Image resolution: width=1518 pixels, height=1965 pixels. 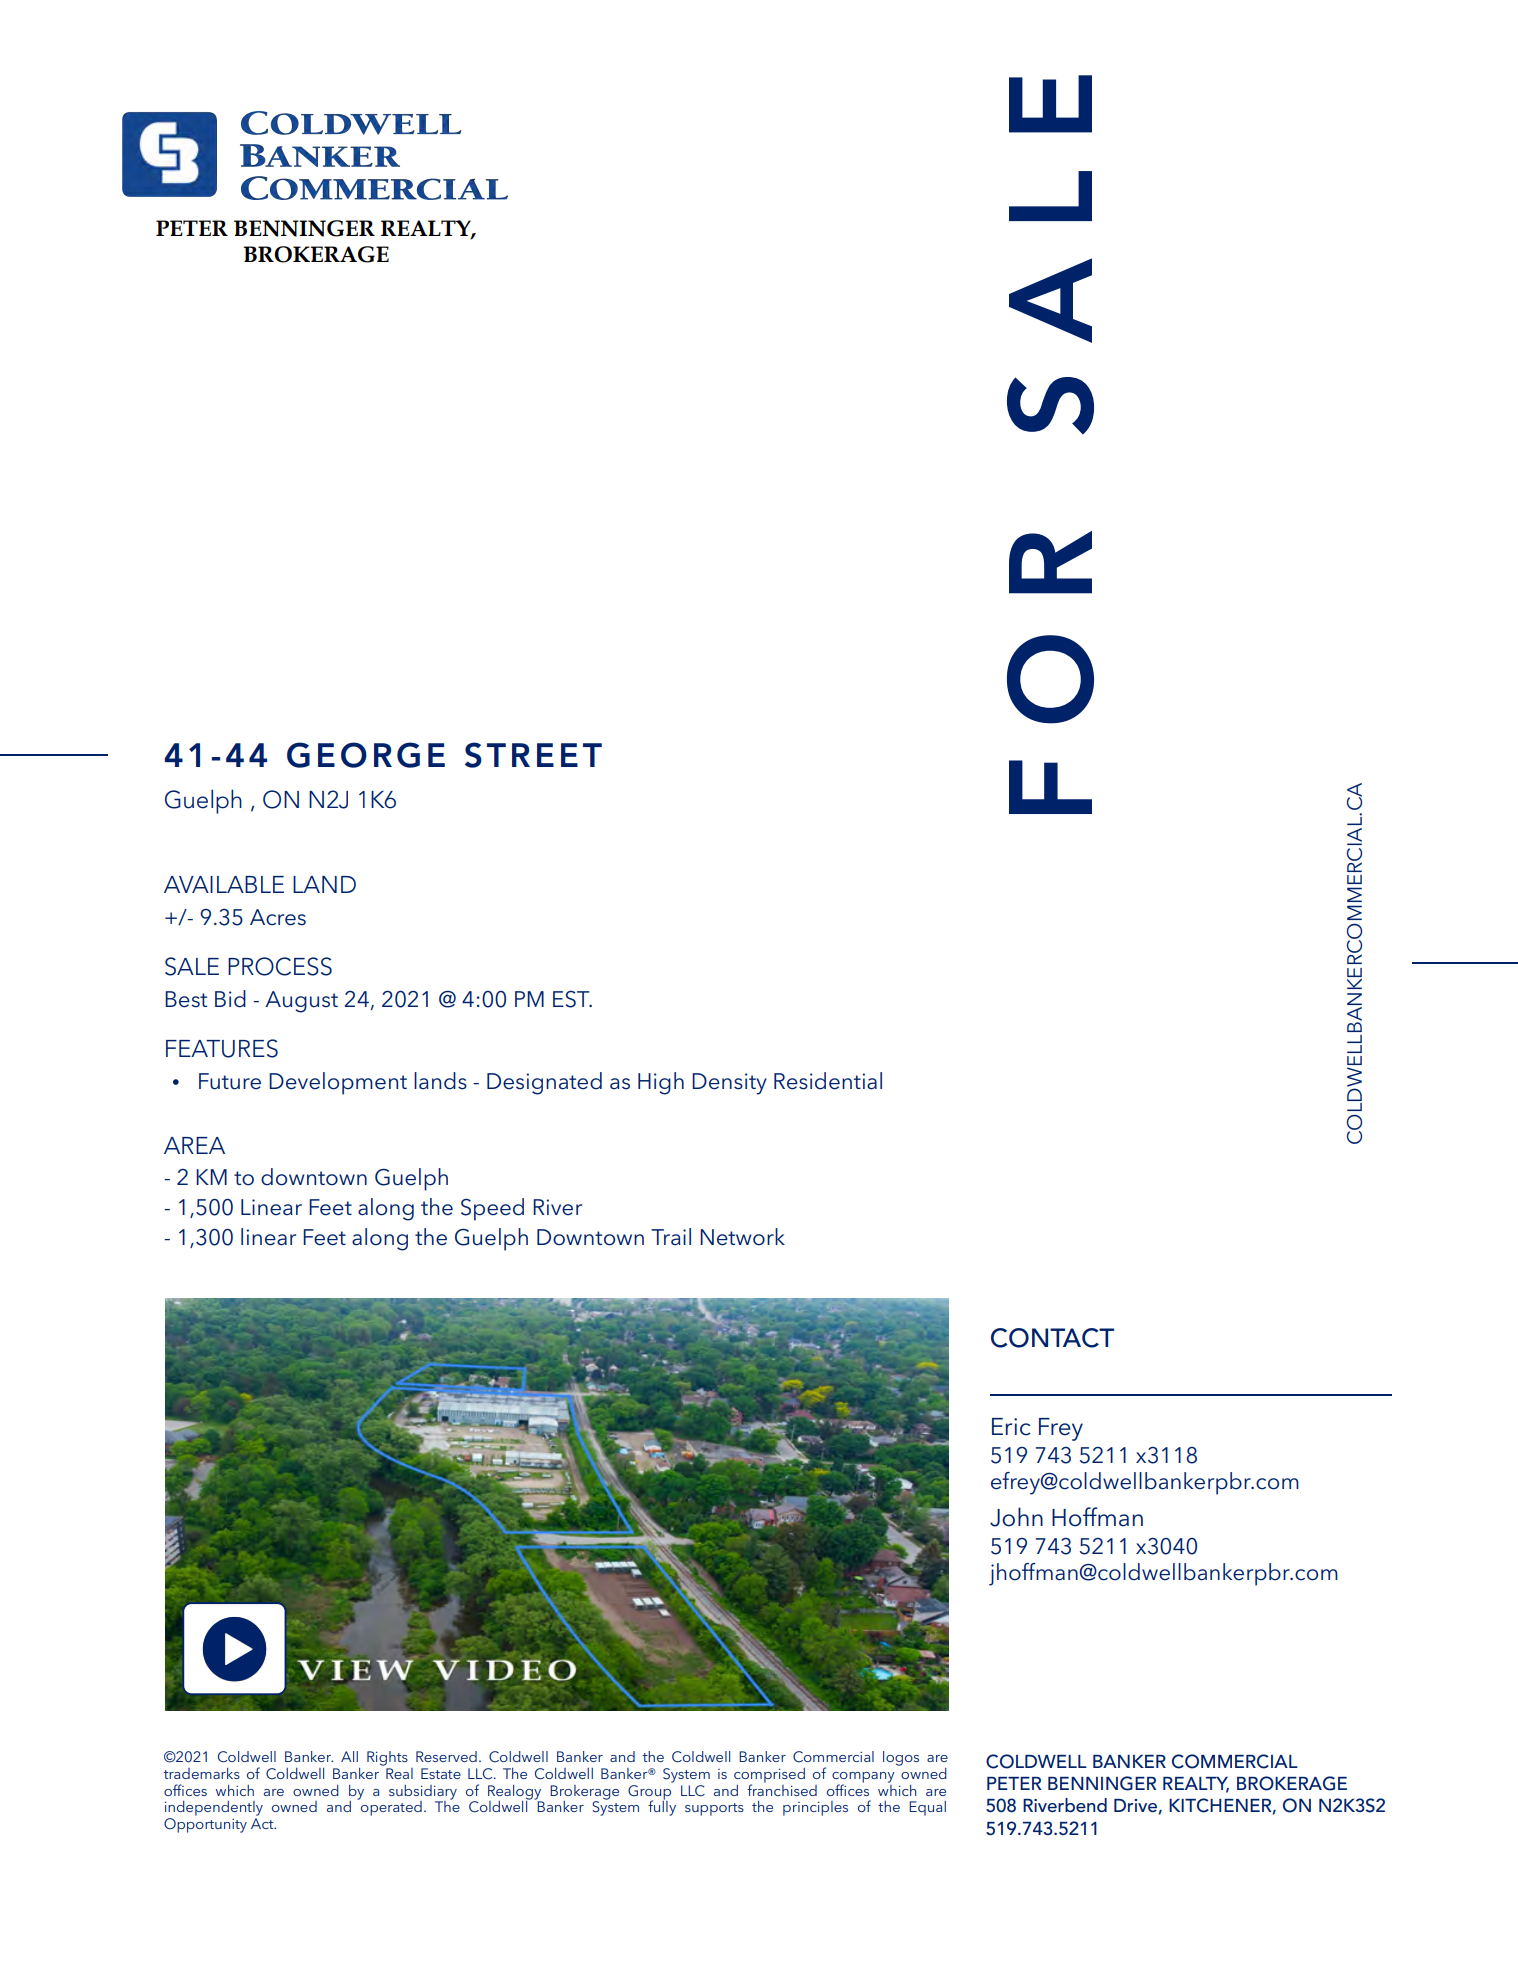 What do you see at coordinates (671, 1236) in the screenshot?
I see `Trail` at bounding box center [671, 1236].
